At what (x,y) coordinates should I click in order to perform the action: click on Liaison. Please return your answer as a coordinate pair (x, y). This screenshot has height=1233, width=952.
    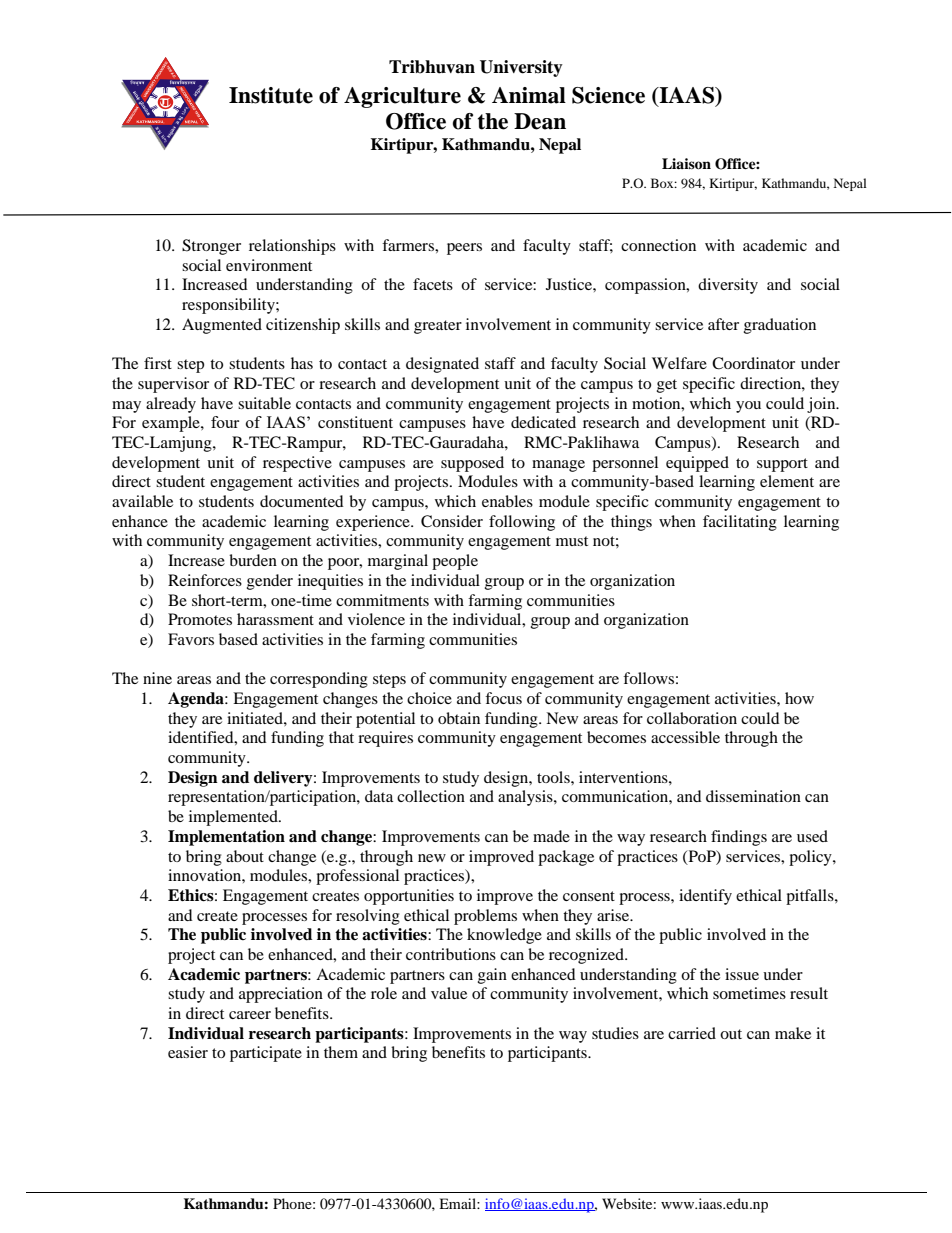
    Looking at the image, I should click on (686, 164).
